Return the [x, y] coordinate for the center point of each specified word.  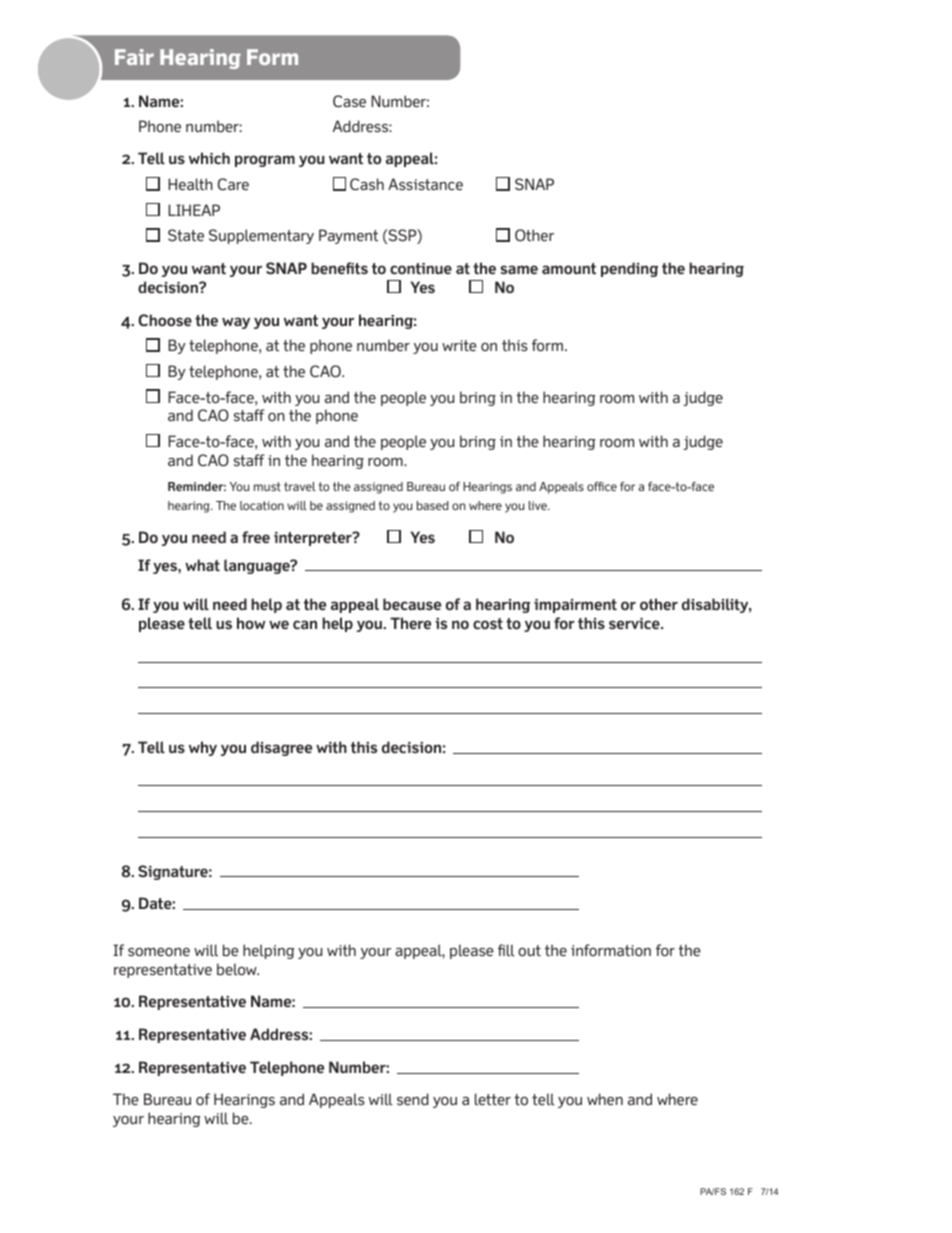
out [529, 951]
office [602, 486]
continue [421, 269]
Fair [134, 57]
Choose [165, 320]
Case [349, 101]
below [238, 969]
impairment [575, 606]
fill [506, 950]
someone [159, 952]
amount [569, 269]
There [410, 623]
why [203, 748]
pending [629, 269]
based [432, 505]
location [262, 505]
